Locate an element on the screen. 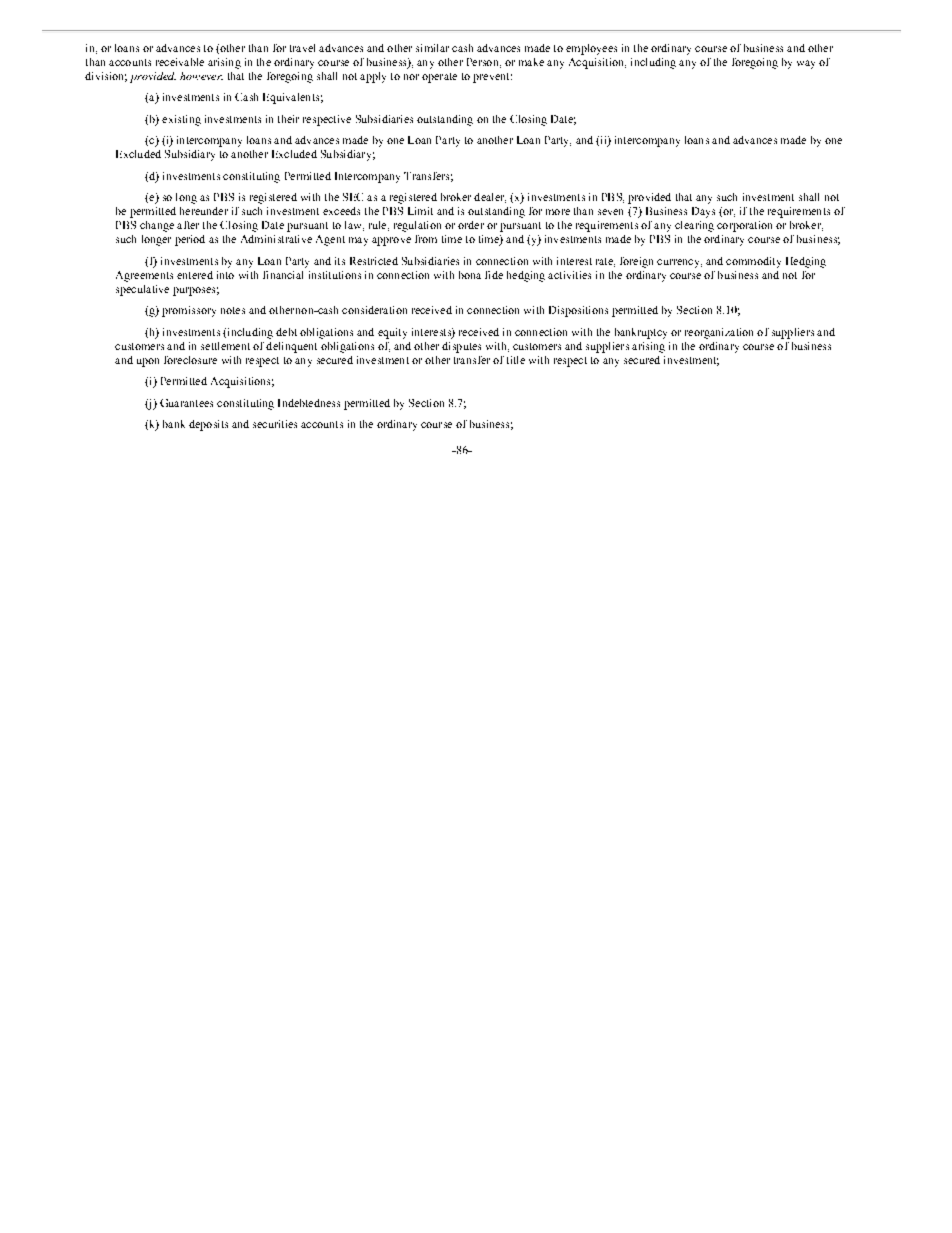 The height and width of the screenshot is (1233, 952). similar is located at coordinates (432, 48).
